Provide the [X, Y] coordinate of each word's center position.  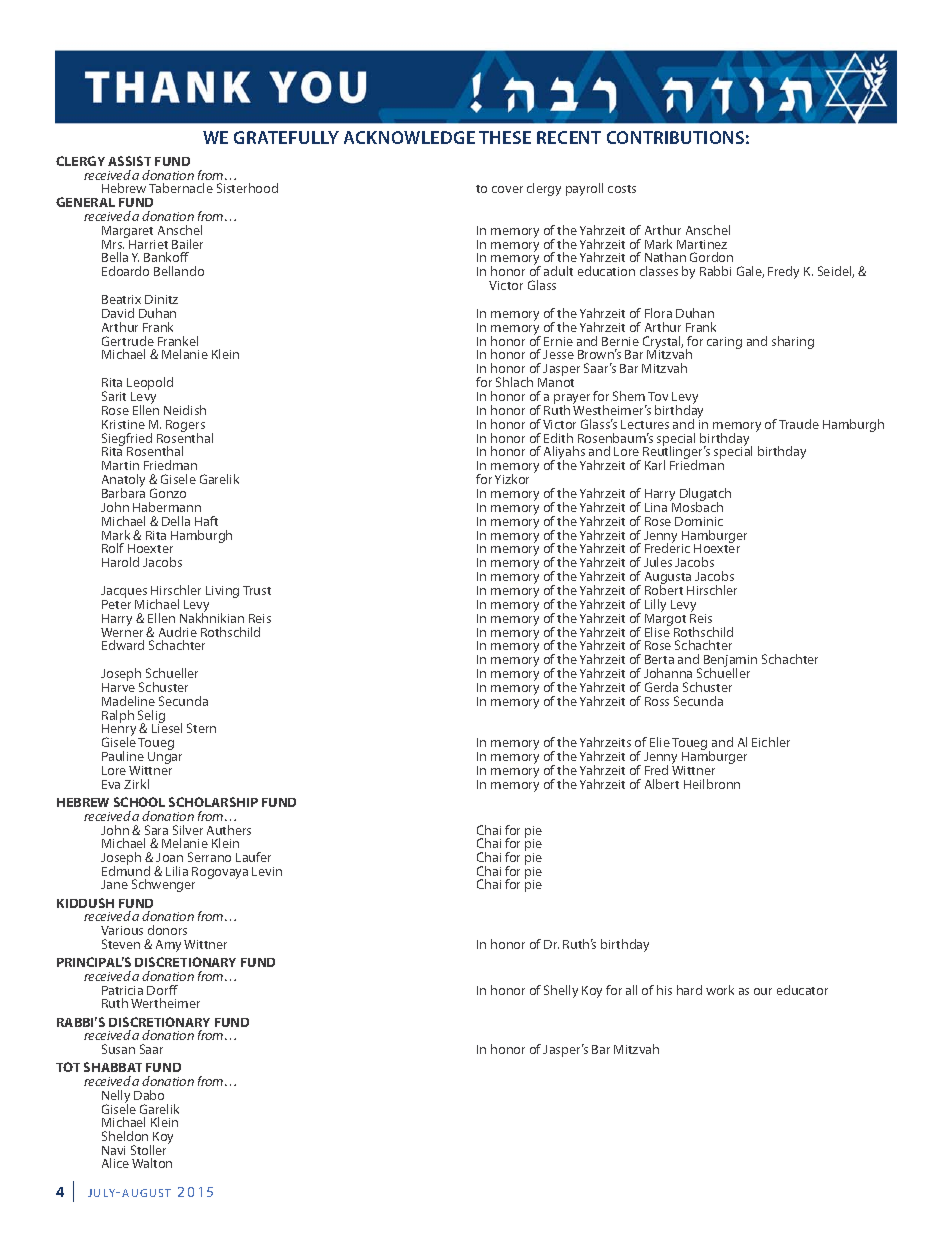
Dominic [699, 521]
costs [622, 189]
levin [267, 871]
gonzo [168, 493]
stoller [150, 1149]
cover [507, 189]
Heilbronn [712, 784]
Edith [558, 438]
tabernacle [181, 188]
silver [188, 830]
